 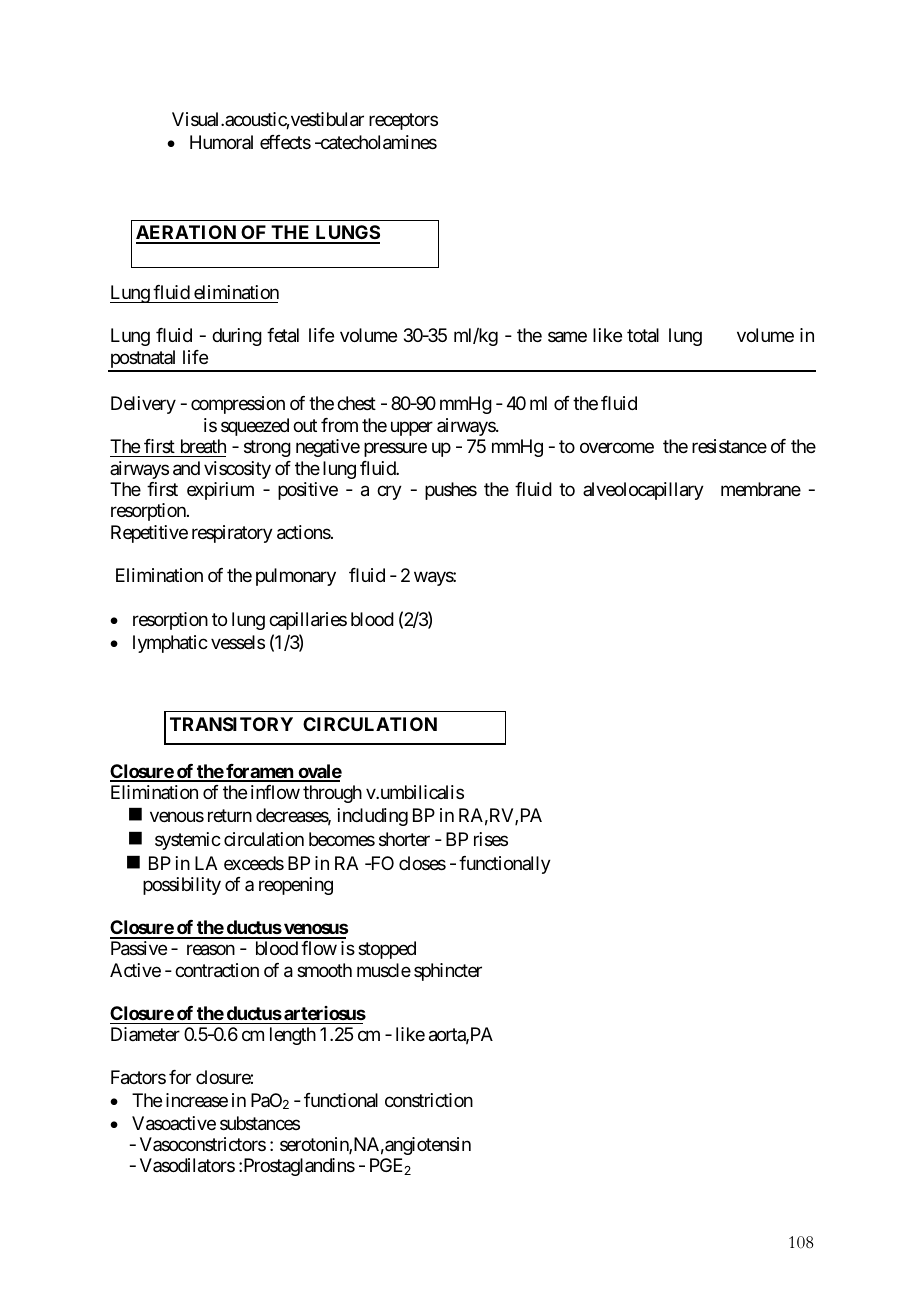 I want to click on including, so click(x=373, y=817).
